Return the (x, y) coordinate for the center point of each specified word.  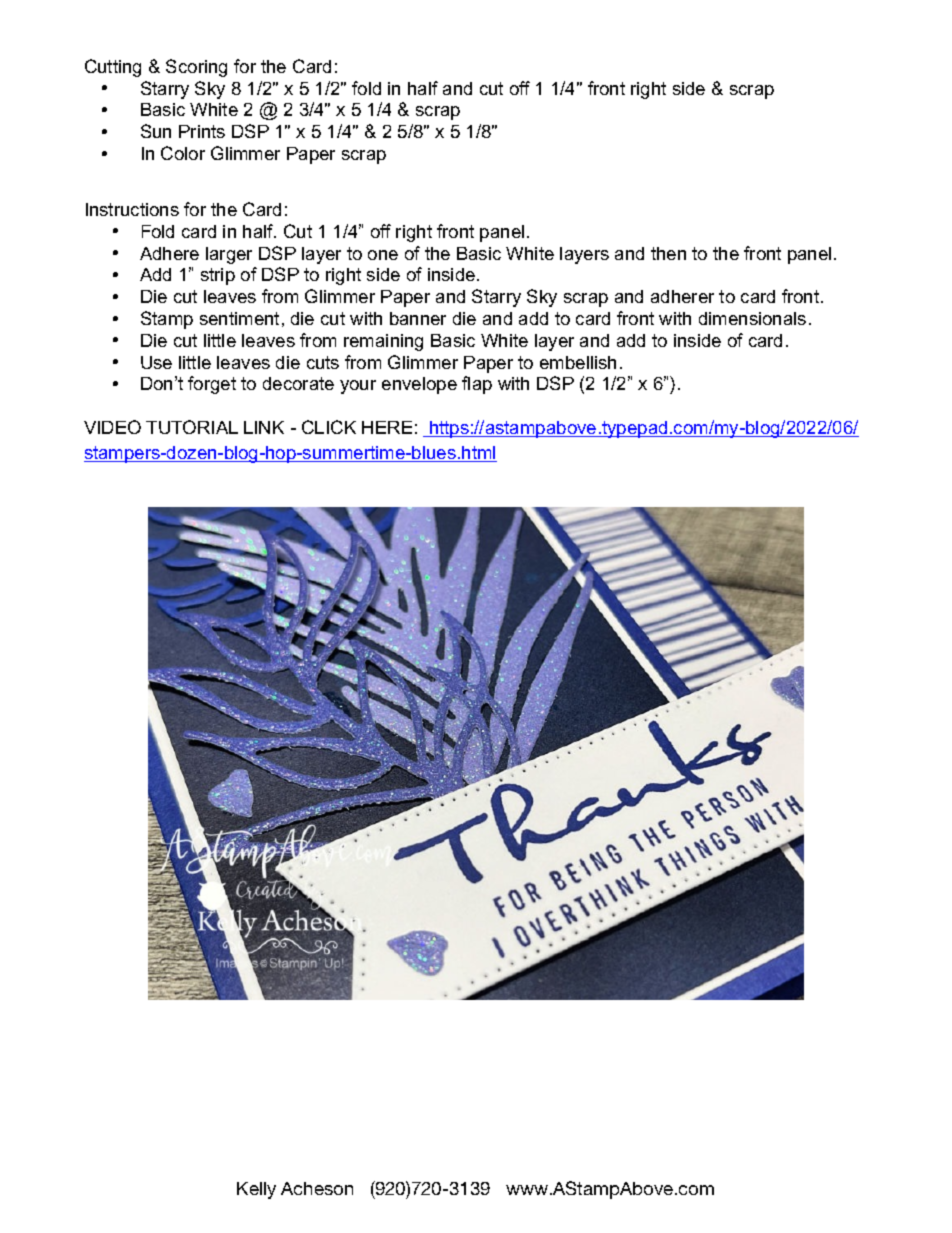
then (668, 253)
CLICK (329, 427)
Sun (156, 131)
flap (477, 385)
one (383, 255)
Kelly (256, 1190)
